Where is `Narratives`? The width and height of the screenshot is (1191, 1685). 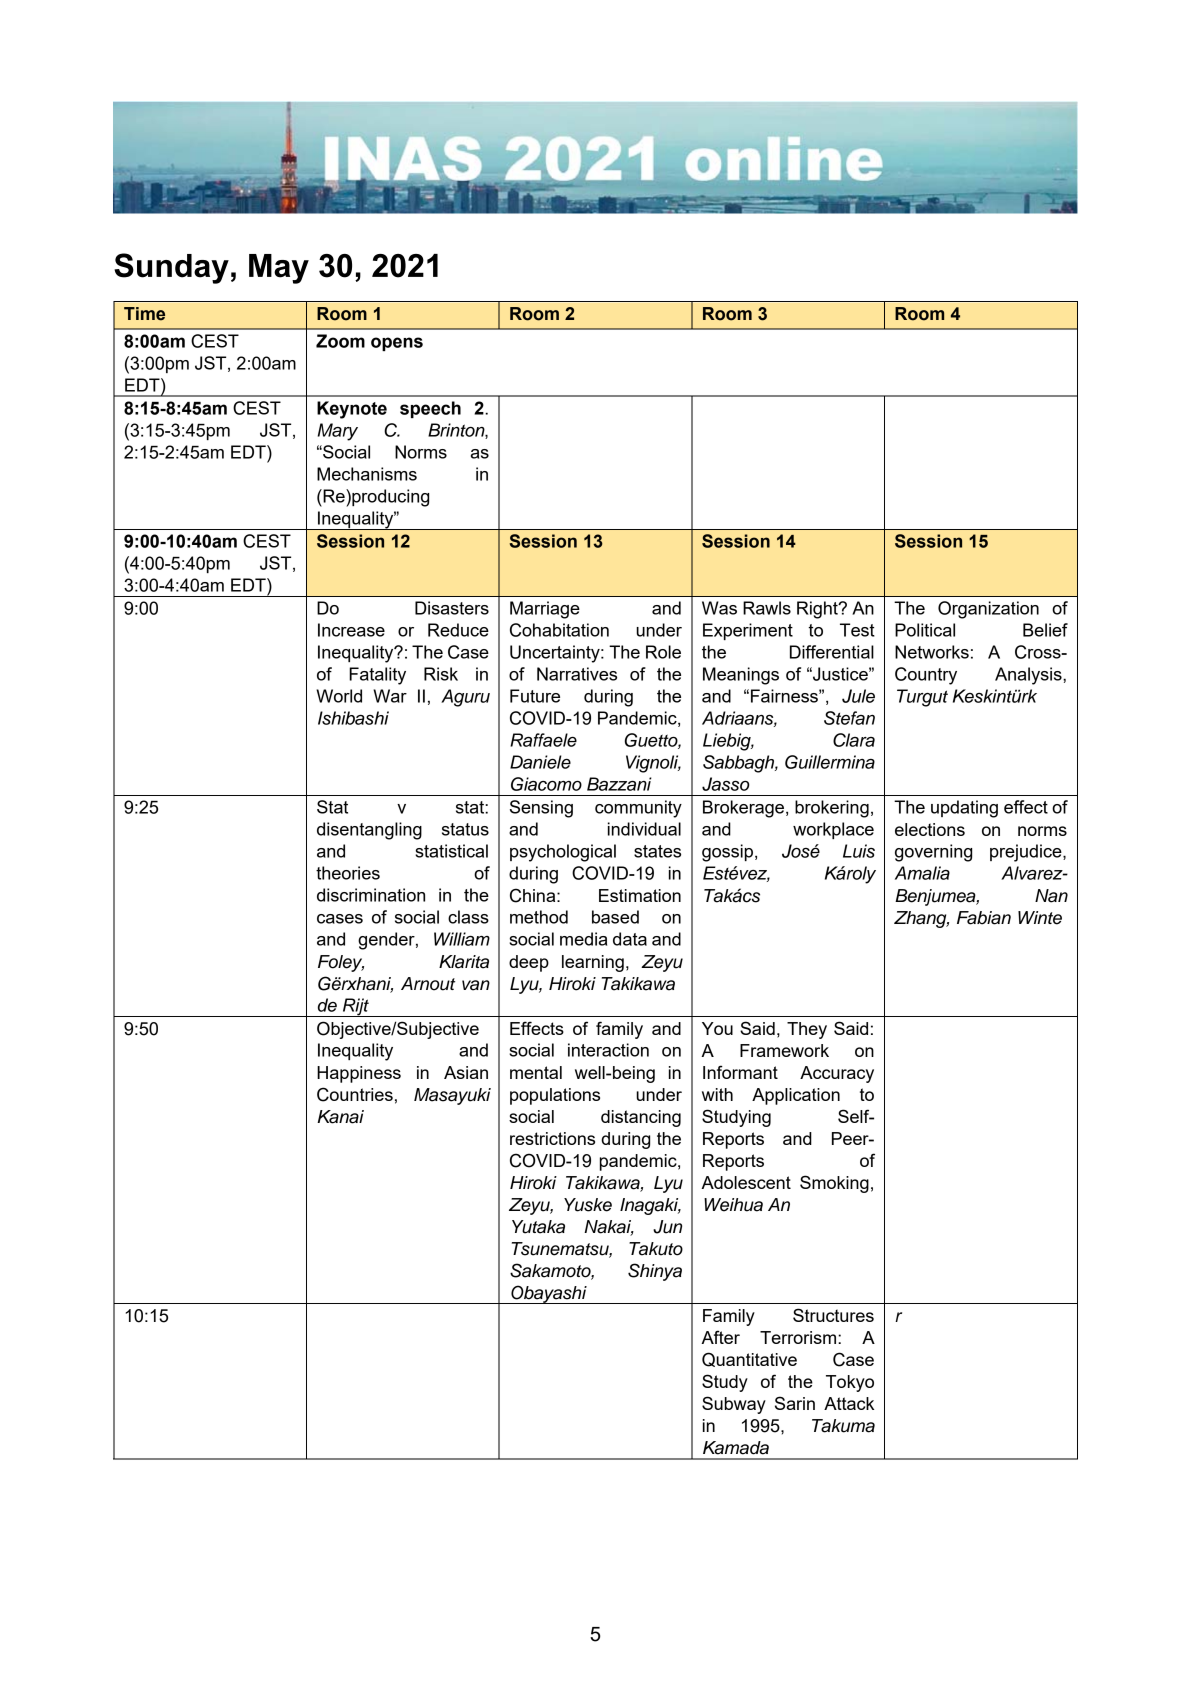
Narratives is located at coordinates (577, 674).
